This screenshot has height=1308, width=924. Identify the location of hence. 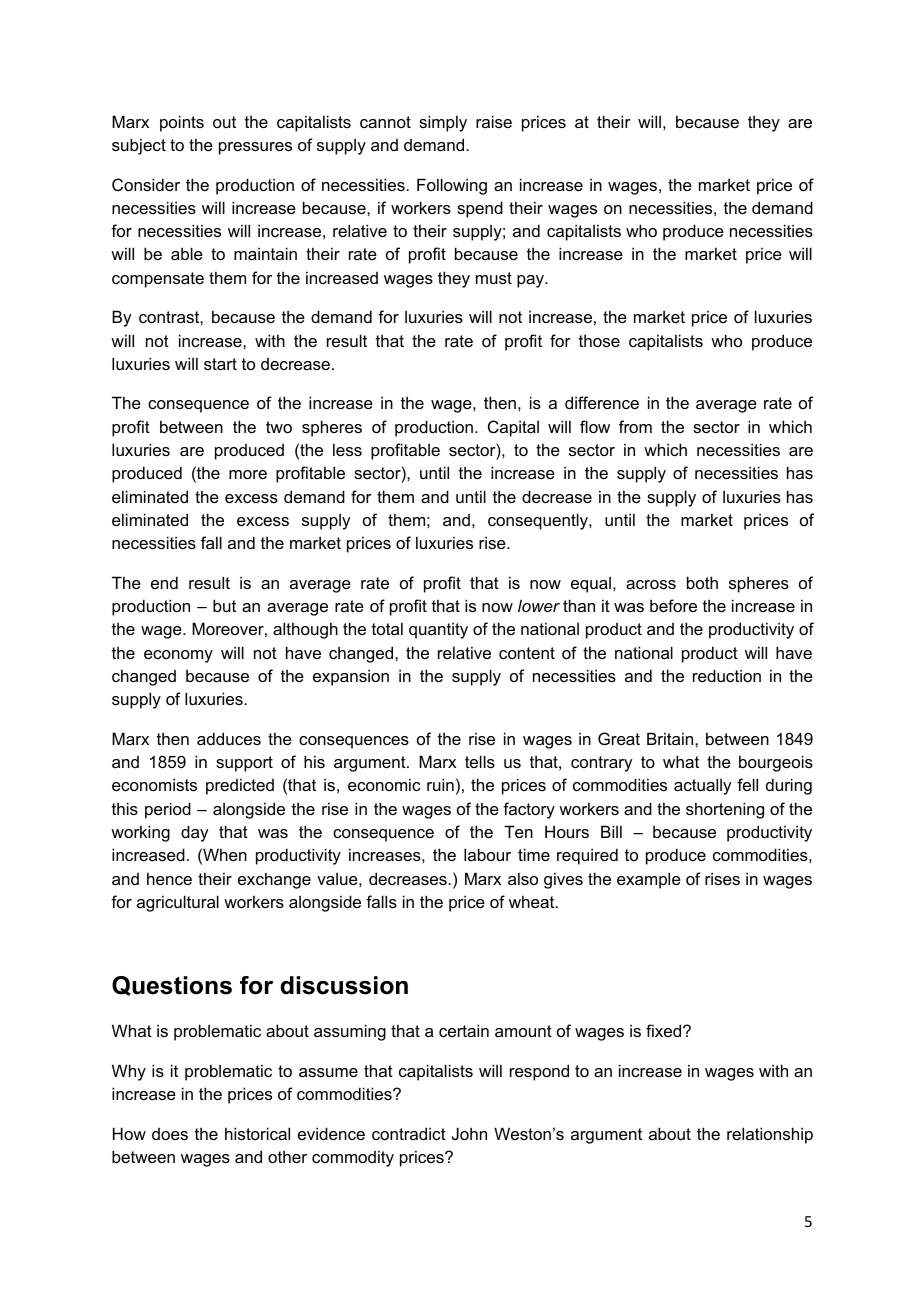
(169, 878).
